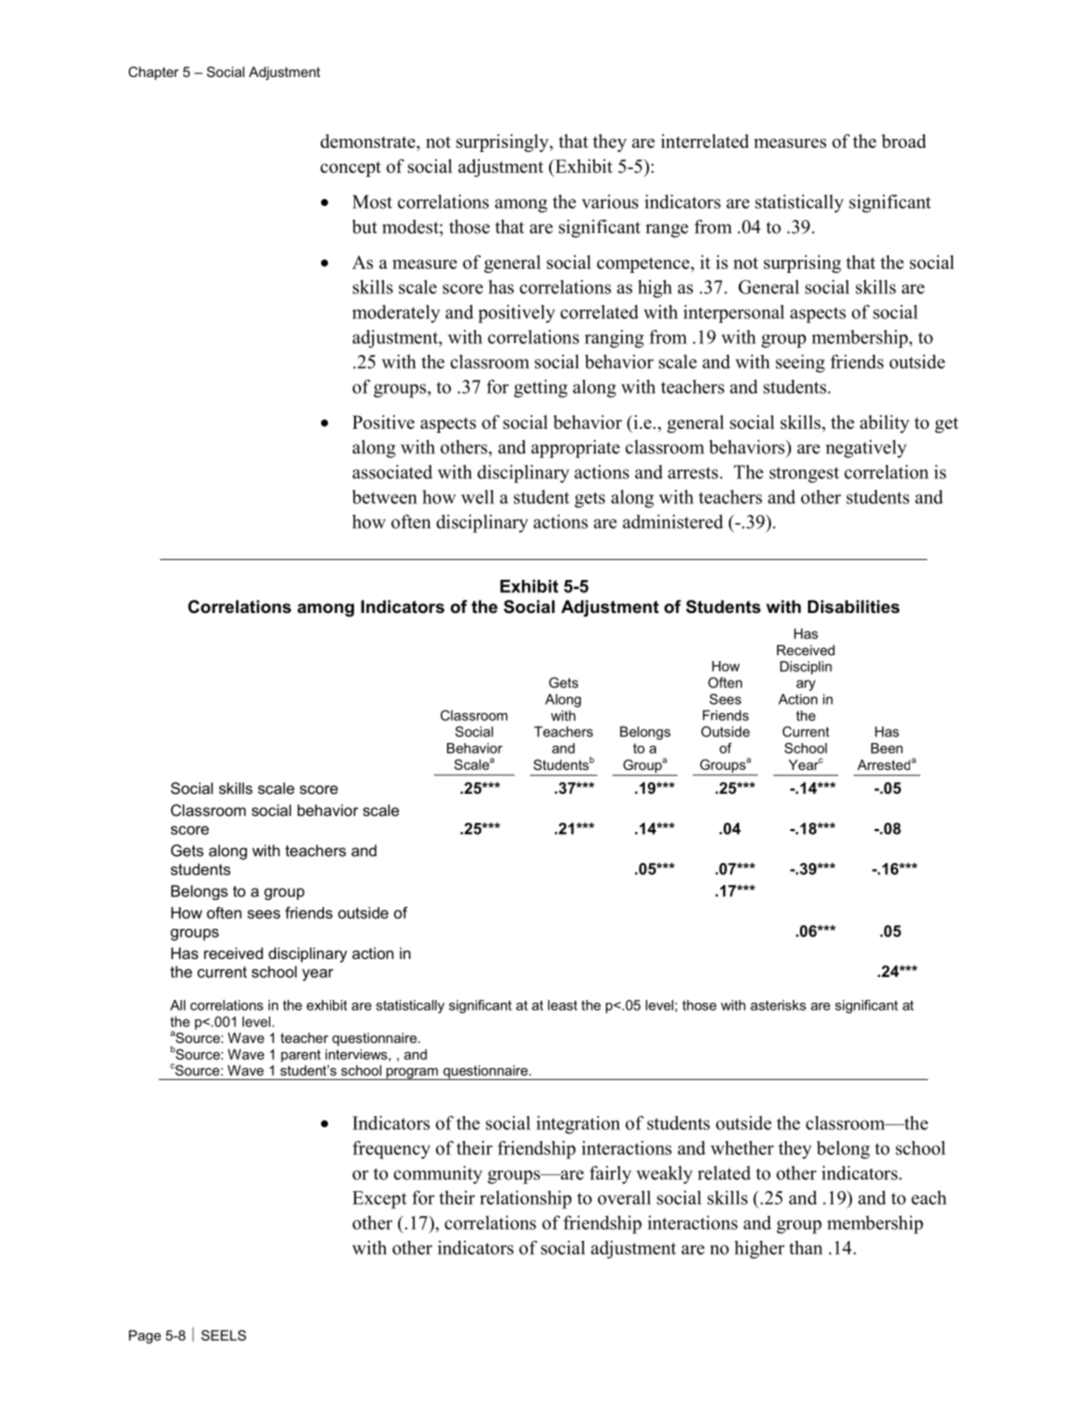  I want to click on between, so click(384, 497).
